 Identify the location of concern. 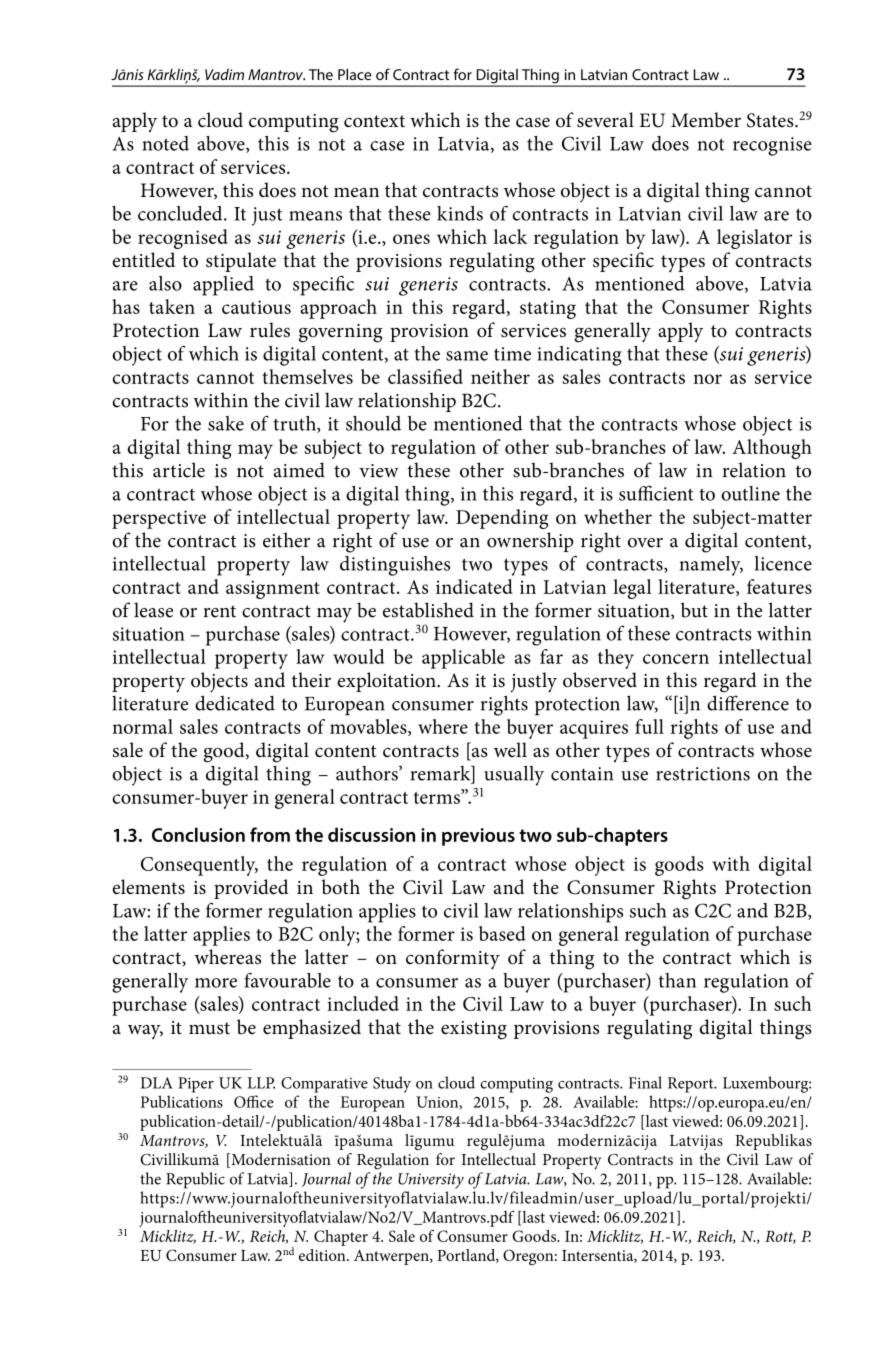
(676, 659).
